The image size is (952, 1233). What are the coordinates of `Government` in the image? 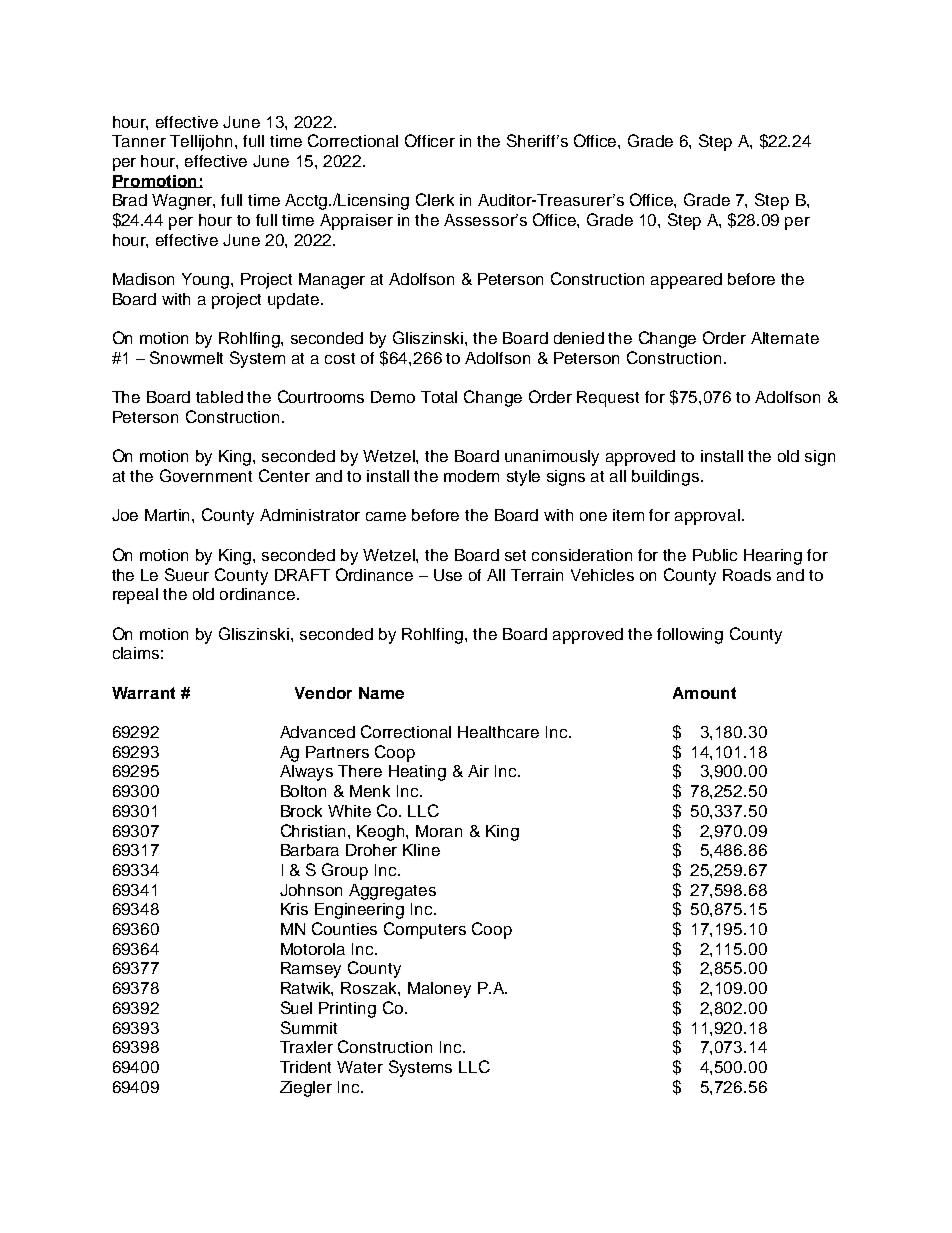 It's located at (206, 475).
